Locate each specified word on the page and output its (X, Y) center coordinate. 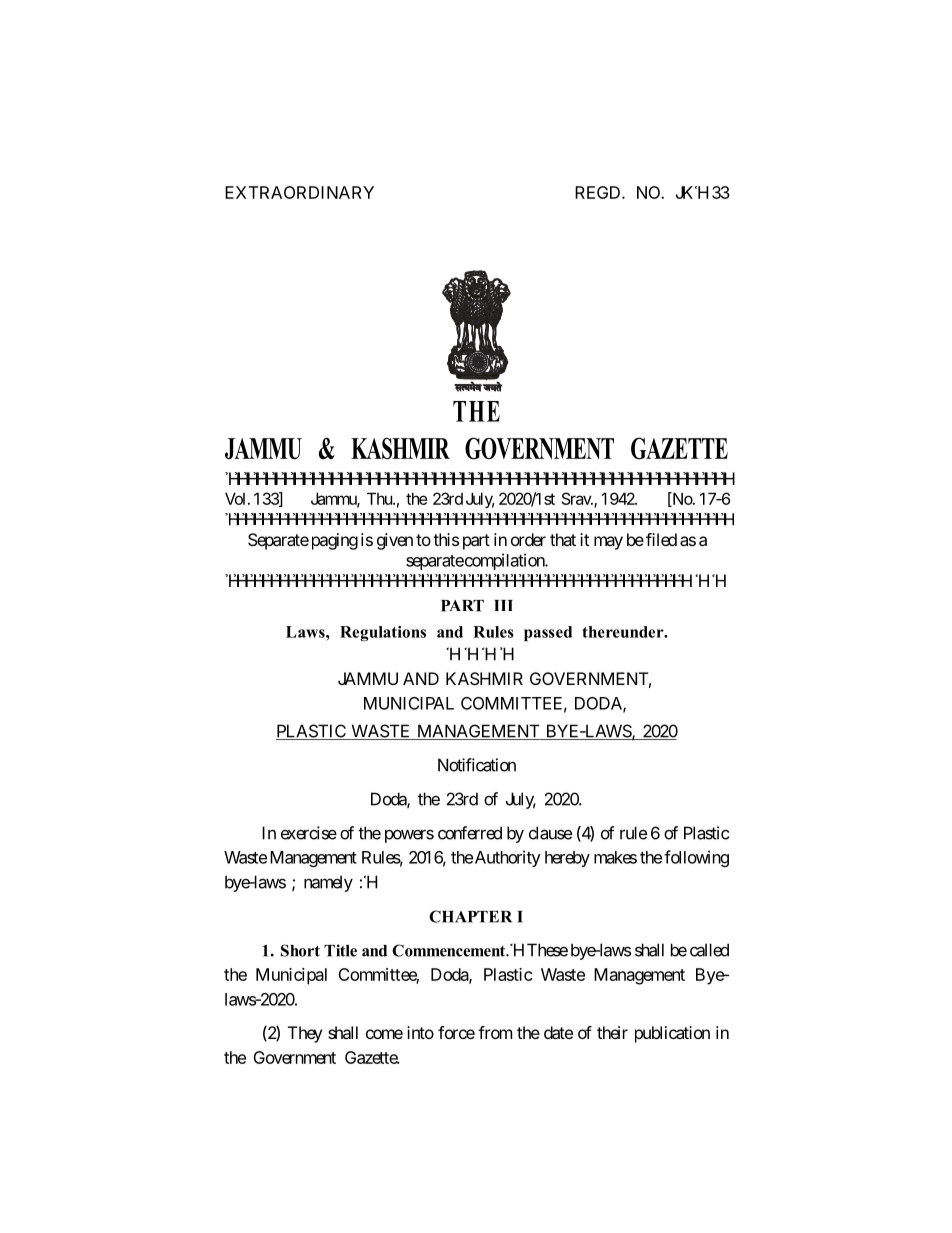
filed (661, 539)
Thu (380, 498)
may (608, 543)
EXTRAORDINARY (299, 192)
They (305, 1034)
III (503, 605)
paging (333, 541)
